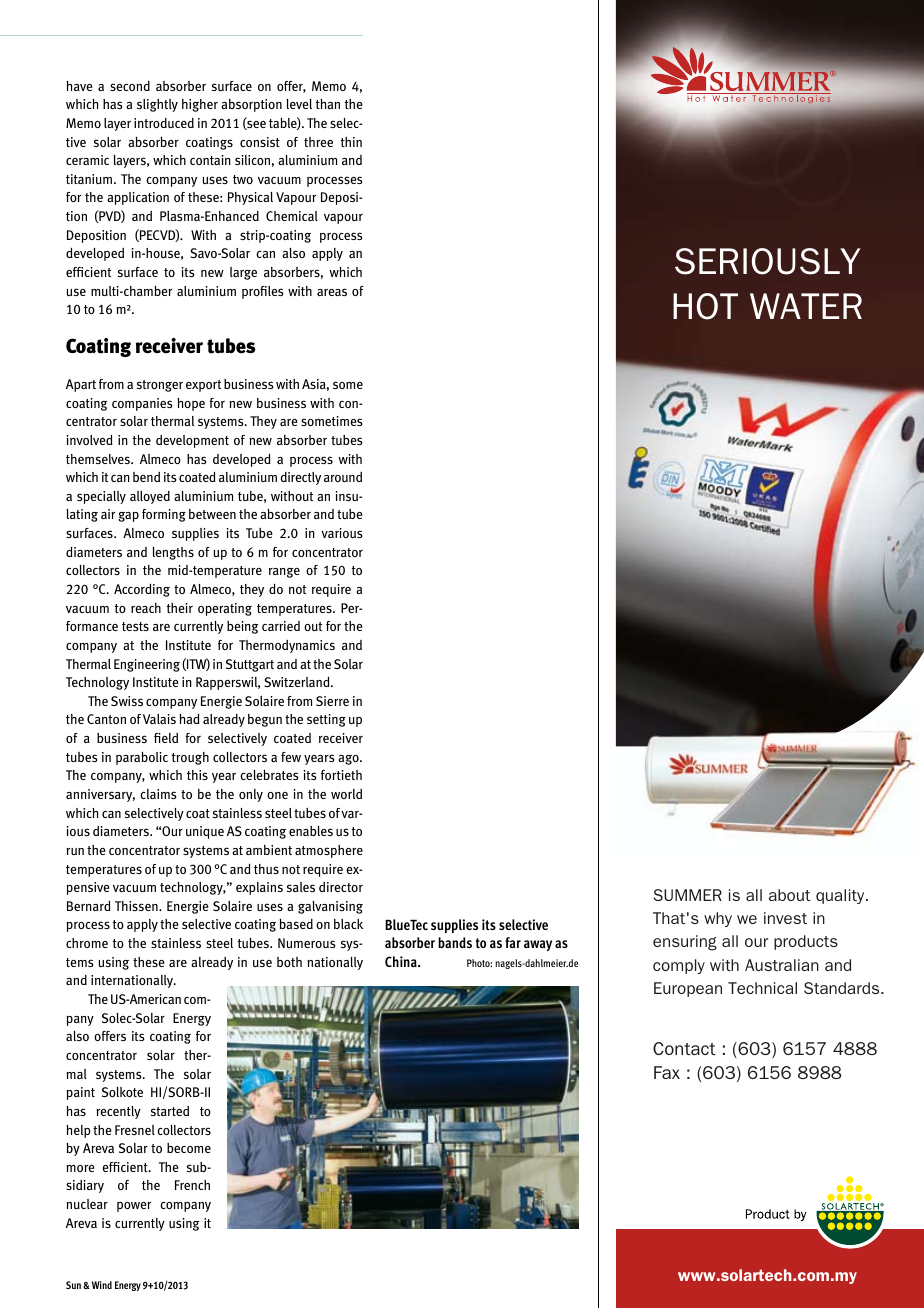 This screenshot has width=924, height=1308. Describe the element at coordinates (160, 386) in the screenshot. I see `stronger` at that location.
